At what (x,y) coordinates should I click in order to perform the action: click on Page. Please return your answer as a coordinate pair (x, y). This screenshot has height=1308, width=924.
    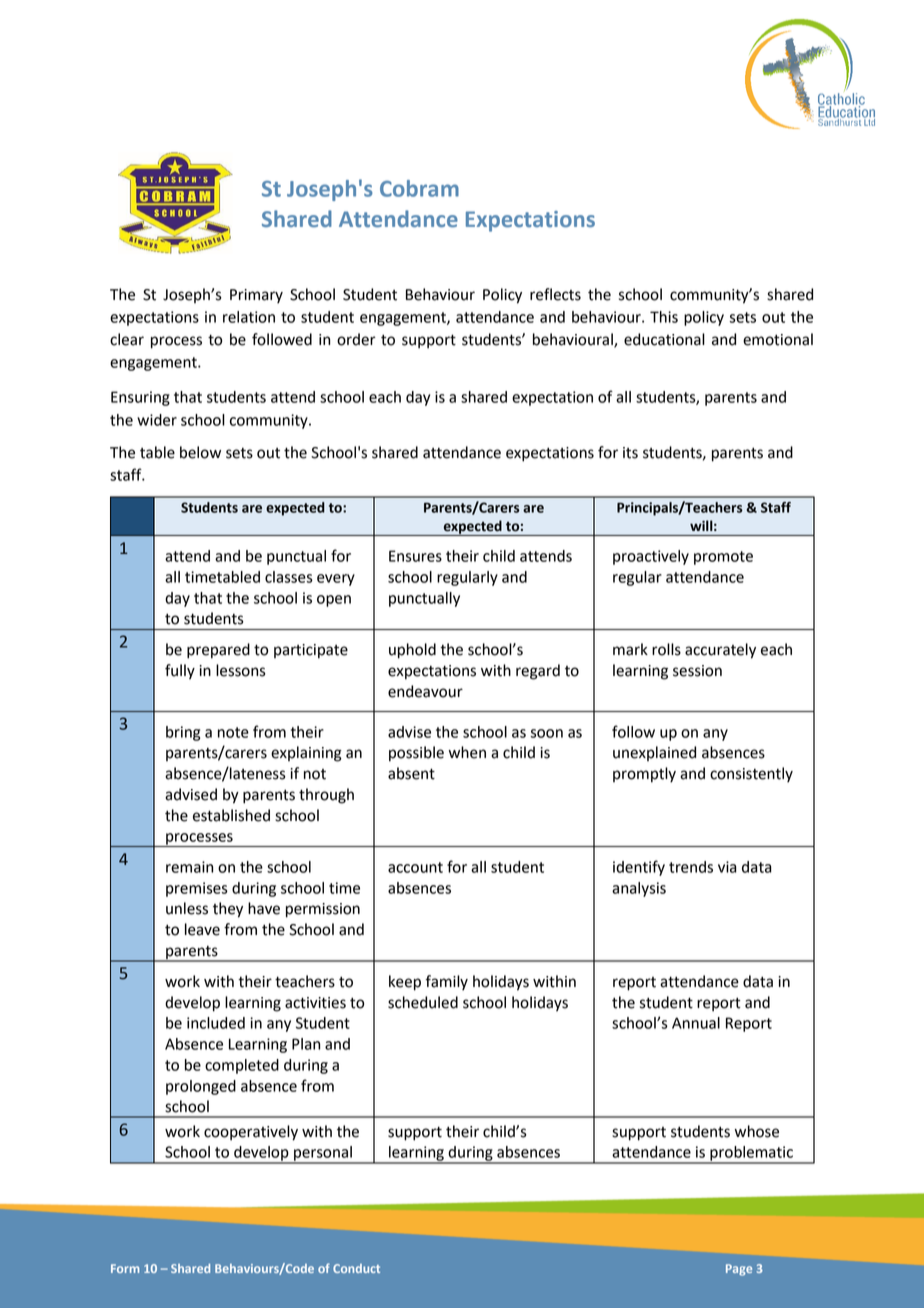
    Looking at the image, I should click on (739, 1270).
